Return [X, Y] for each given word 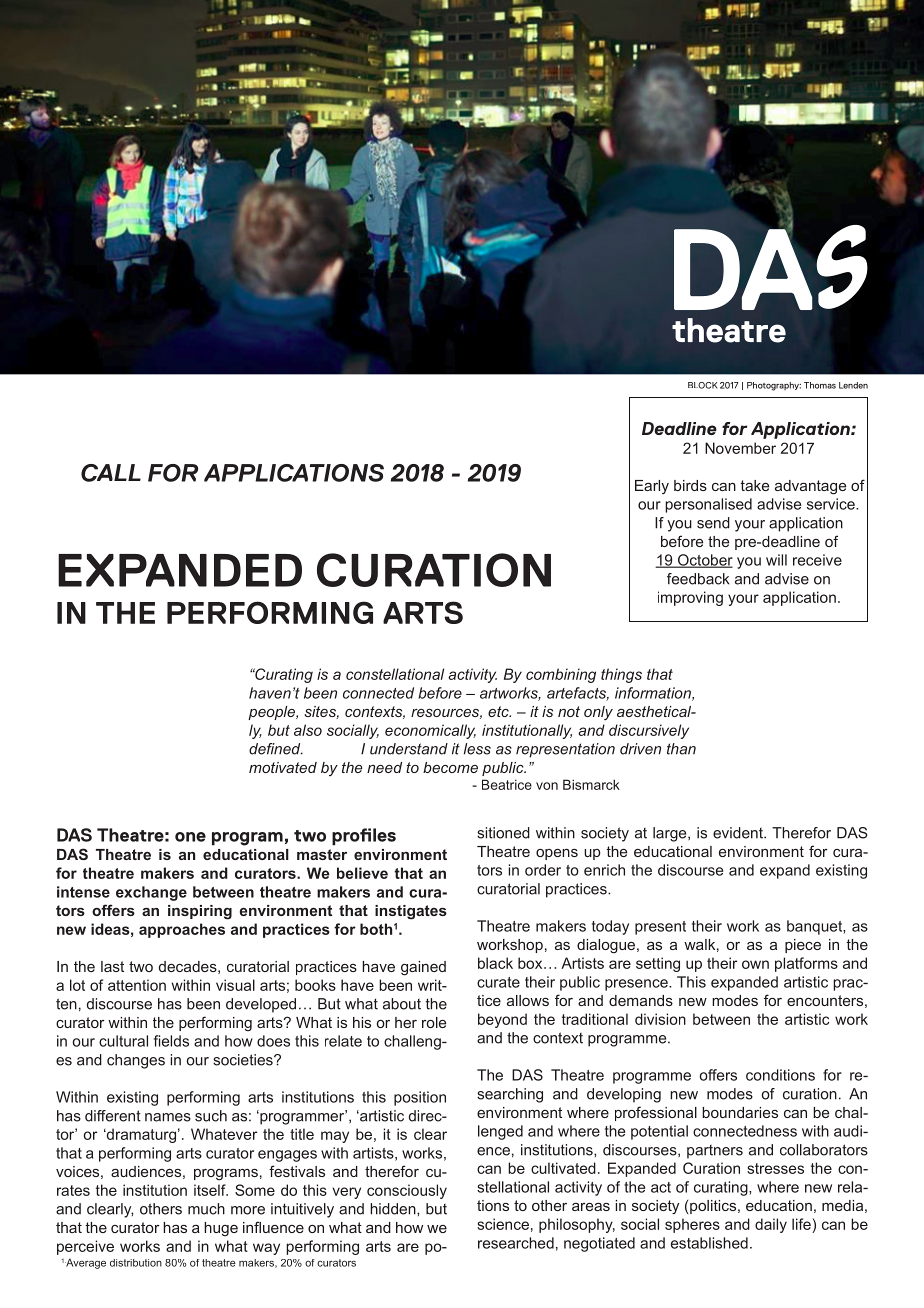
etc [499, 711]
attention [137, 985]
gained [423, 968]
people [272, 713]
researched [516, 1243]
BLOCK [702, 385]
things [621, 675]
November [740, 448]
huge [221, 1229]
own [755, 964]
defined [276, 749]
